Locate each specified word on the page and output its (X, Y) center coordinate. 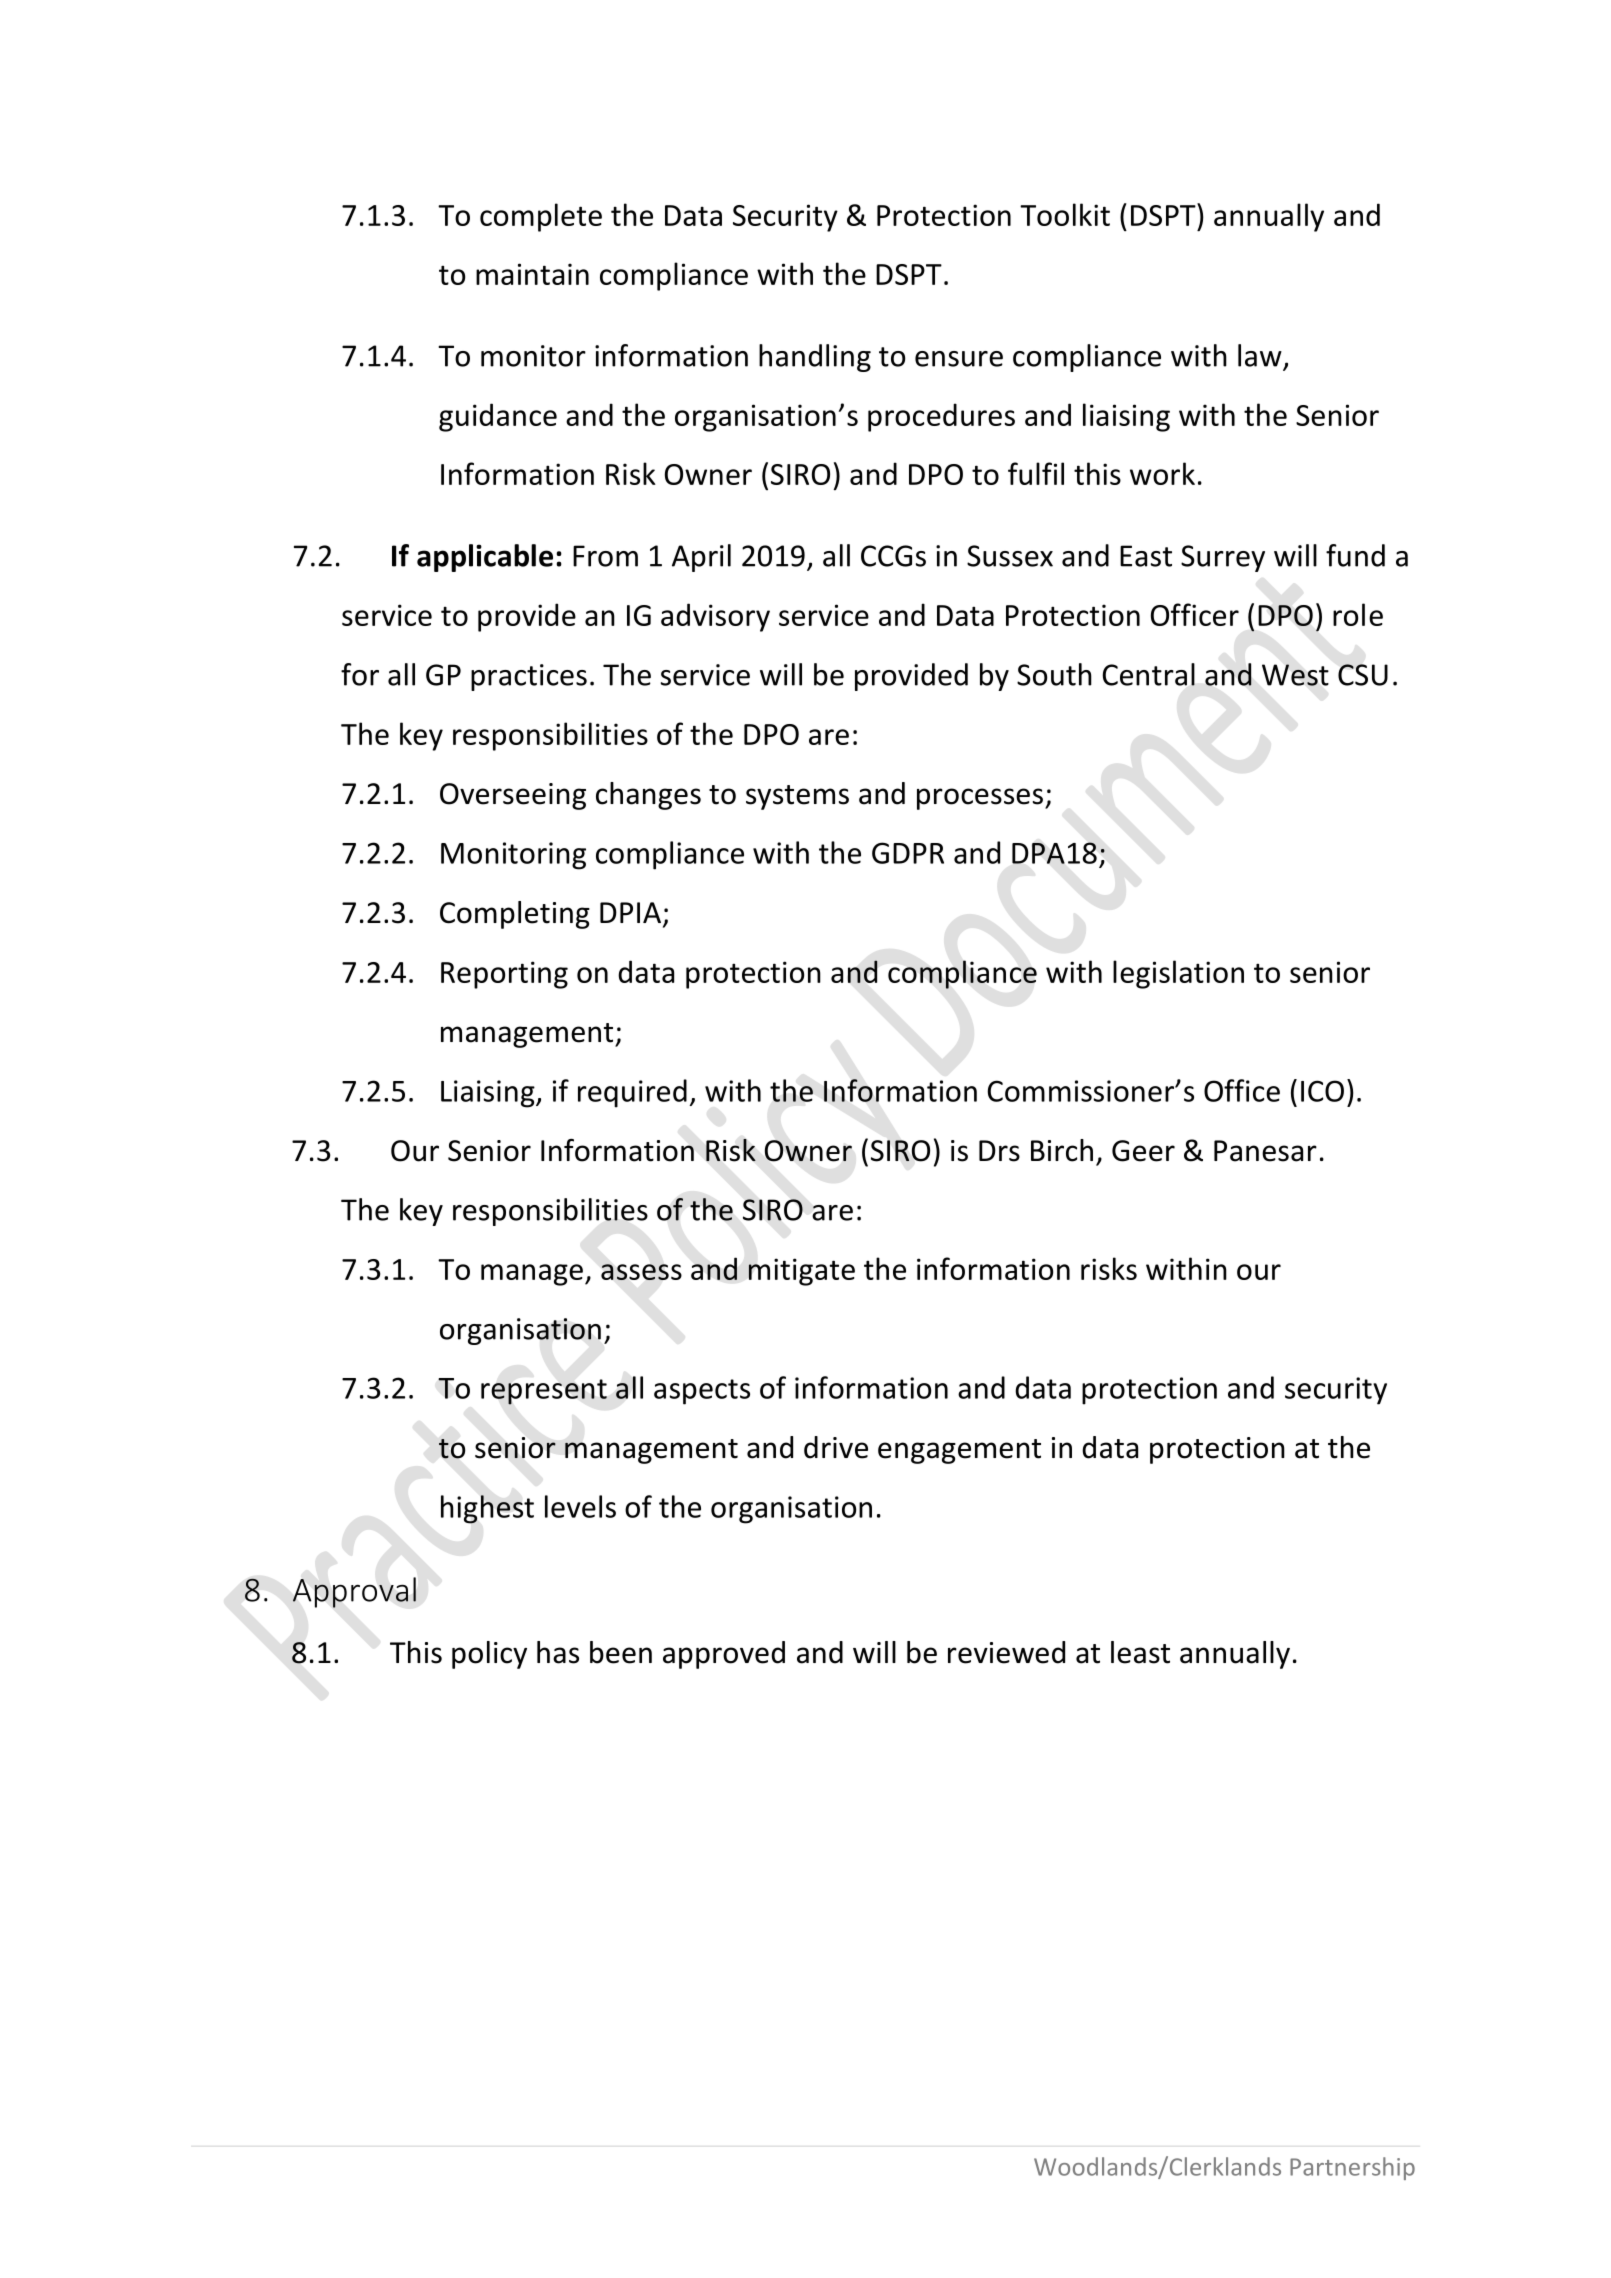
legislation (1178, 974)
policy (489, 1655)
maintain (532, 274)
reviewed (1006, 1652)
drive (836, 1447)
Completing (515, 915)
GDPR (908, 853)
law (1260, 355)
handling (815, 358)
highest (487, 1509)
